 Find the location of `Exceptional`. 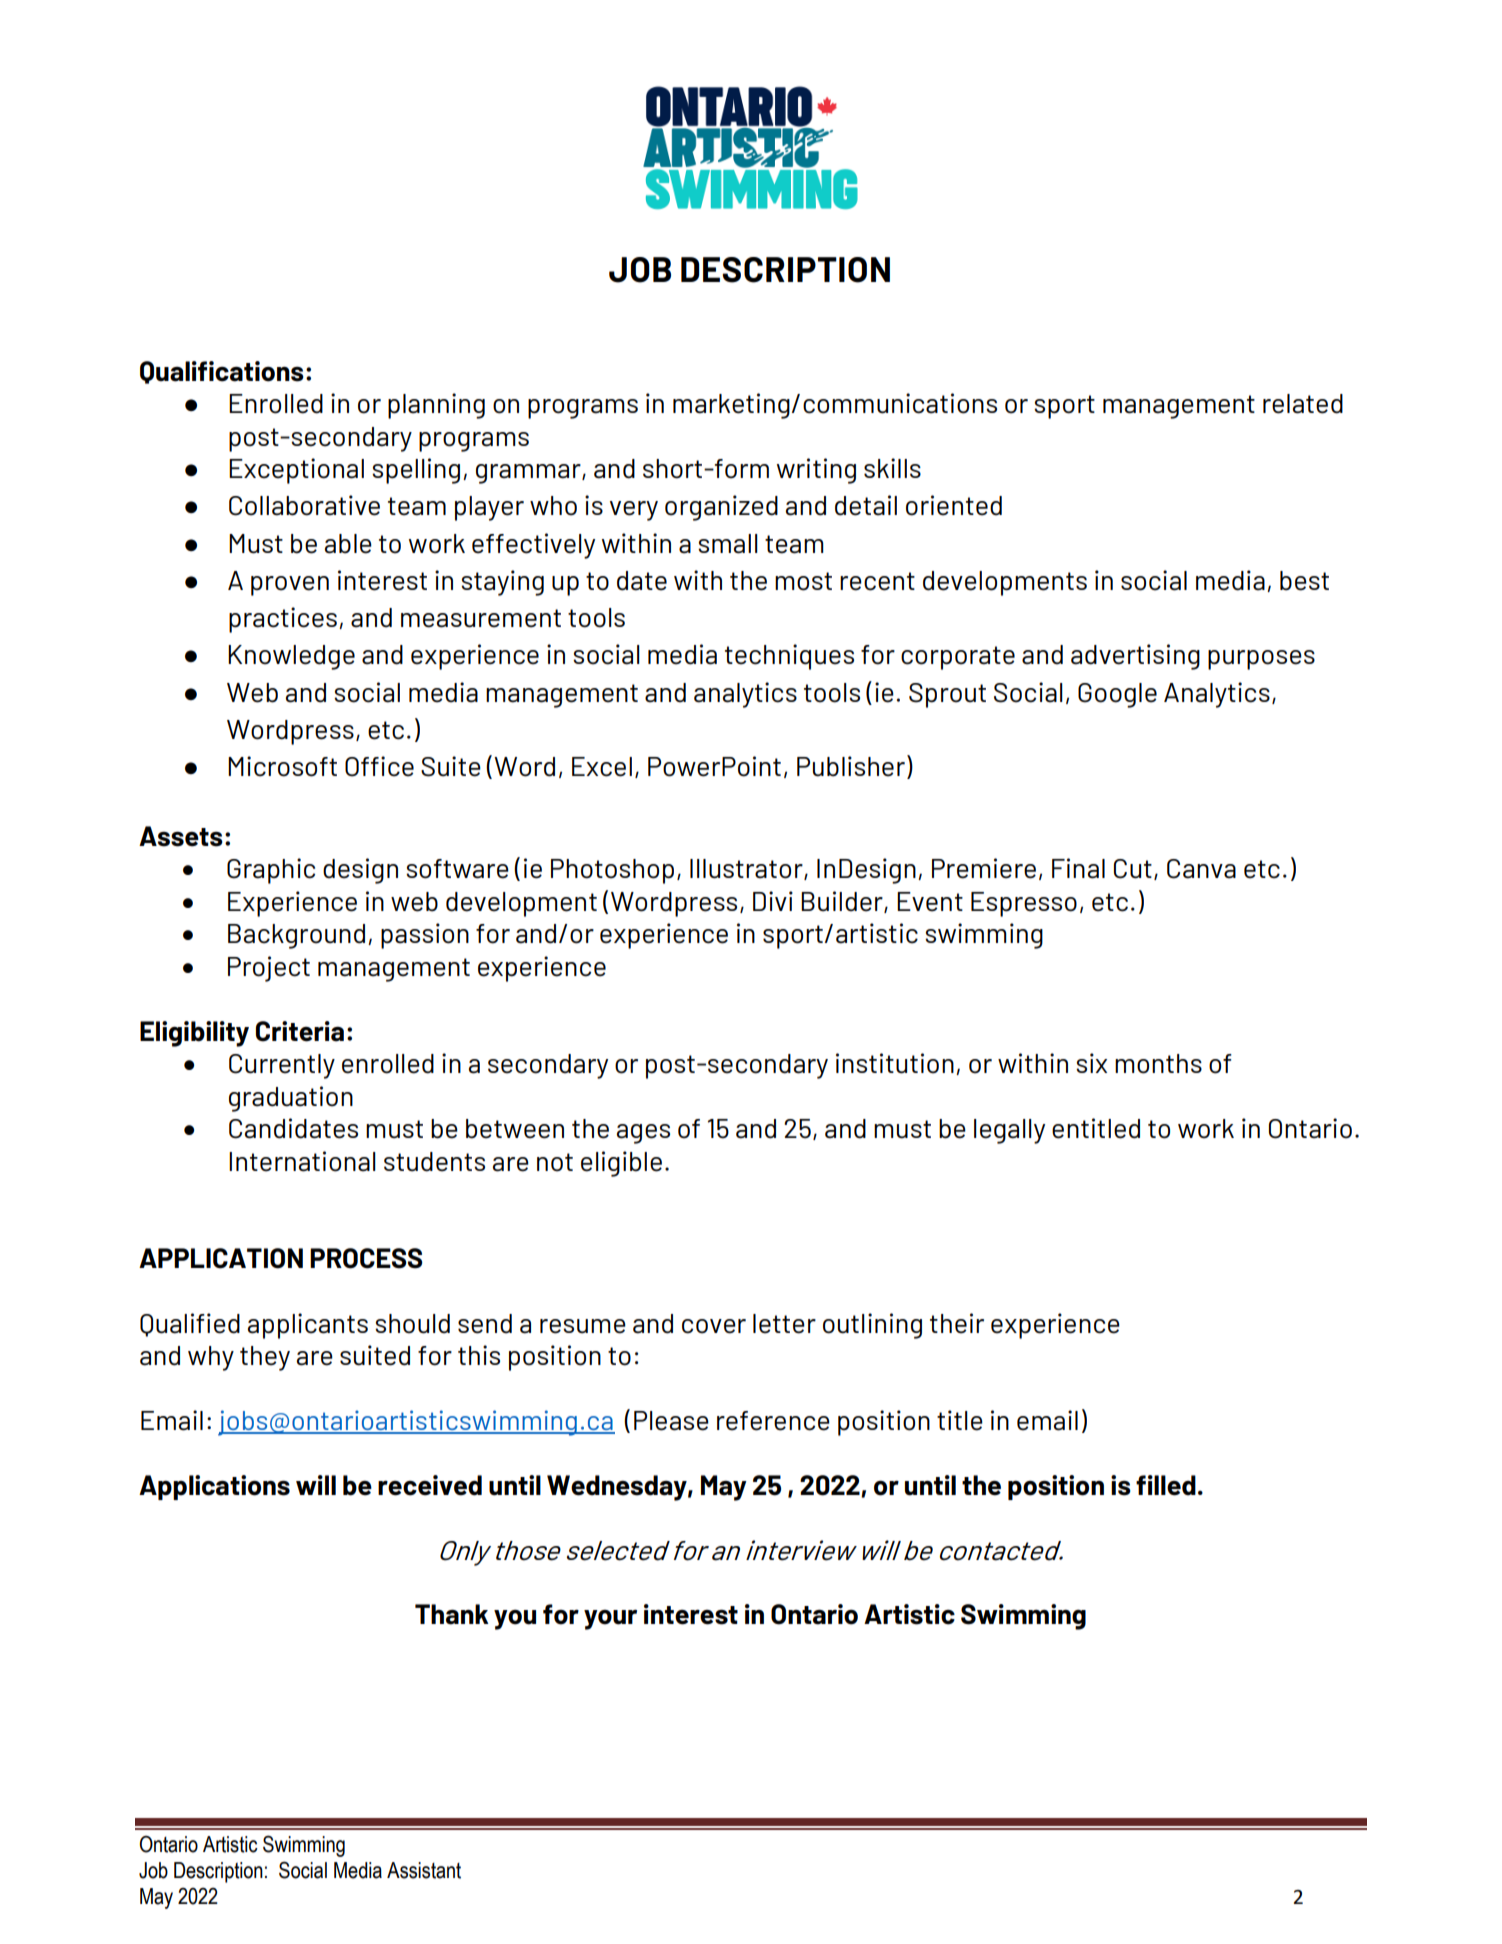

Exceptional is located at coordinates (296, 471).
